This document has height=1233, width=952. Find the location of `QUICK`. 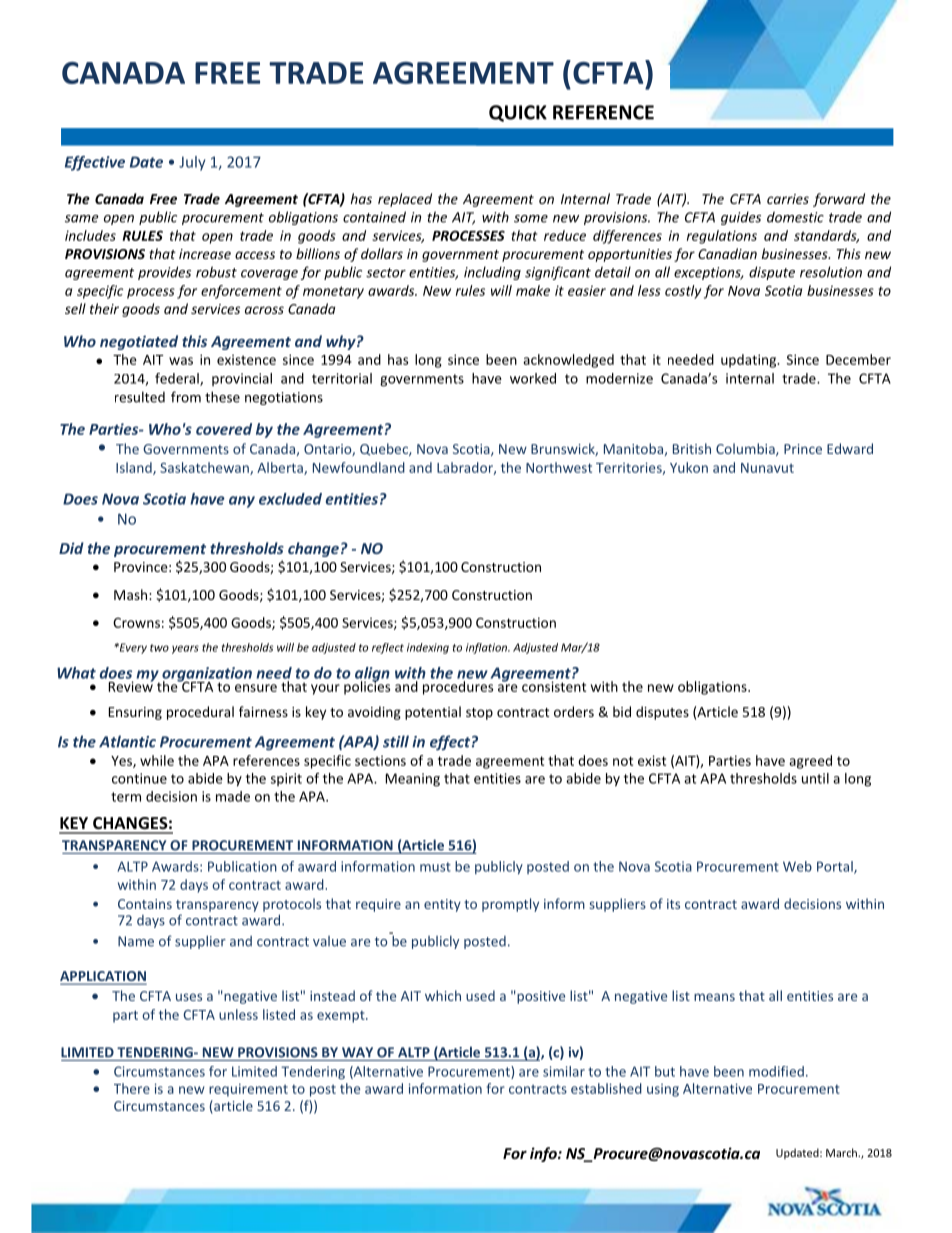

QUICK is located at coordinates (518, 113).
